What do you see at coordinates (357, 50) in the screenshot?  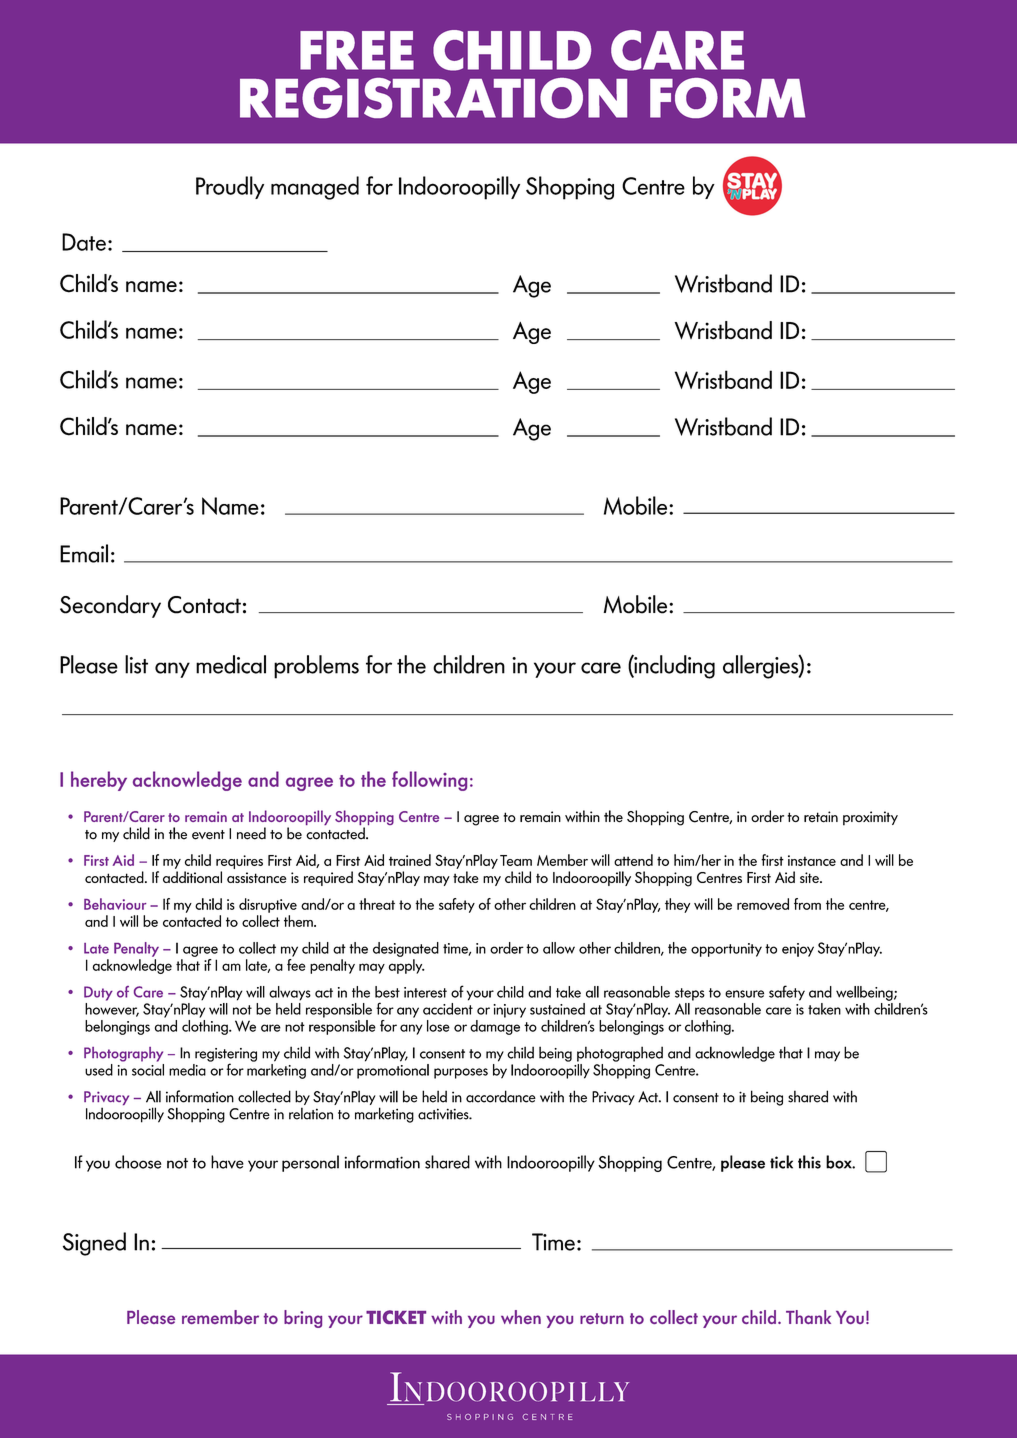 I see `FREE` at bounding box center [357, 50].
